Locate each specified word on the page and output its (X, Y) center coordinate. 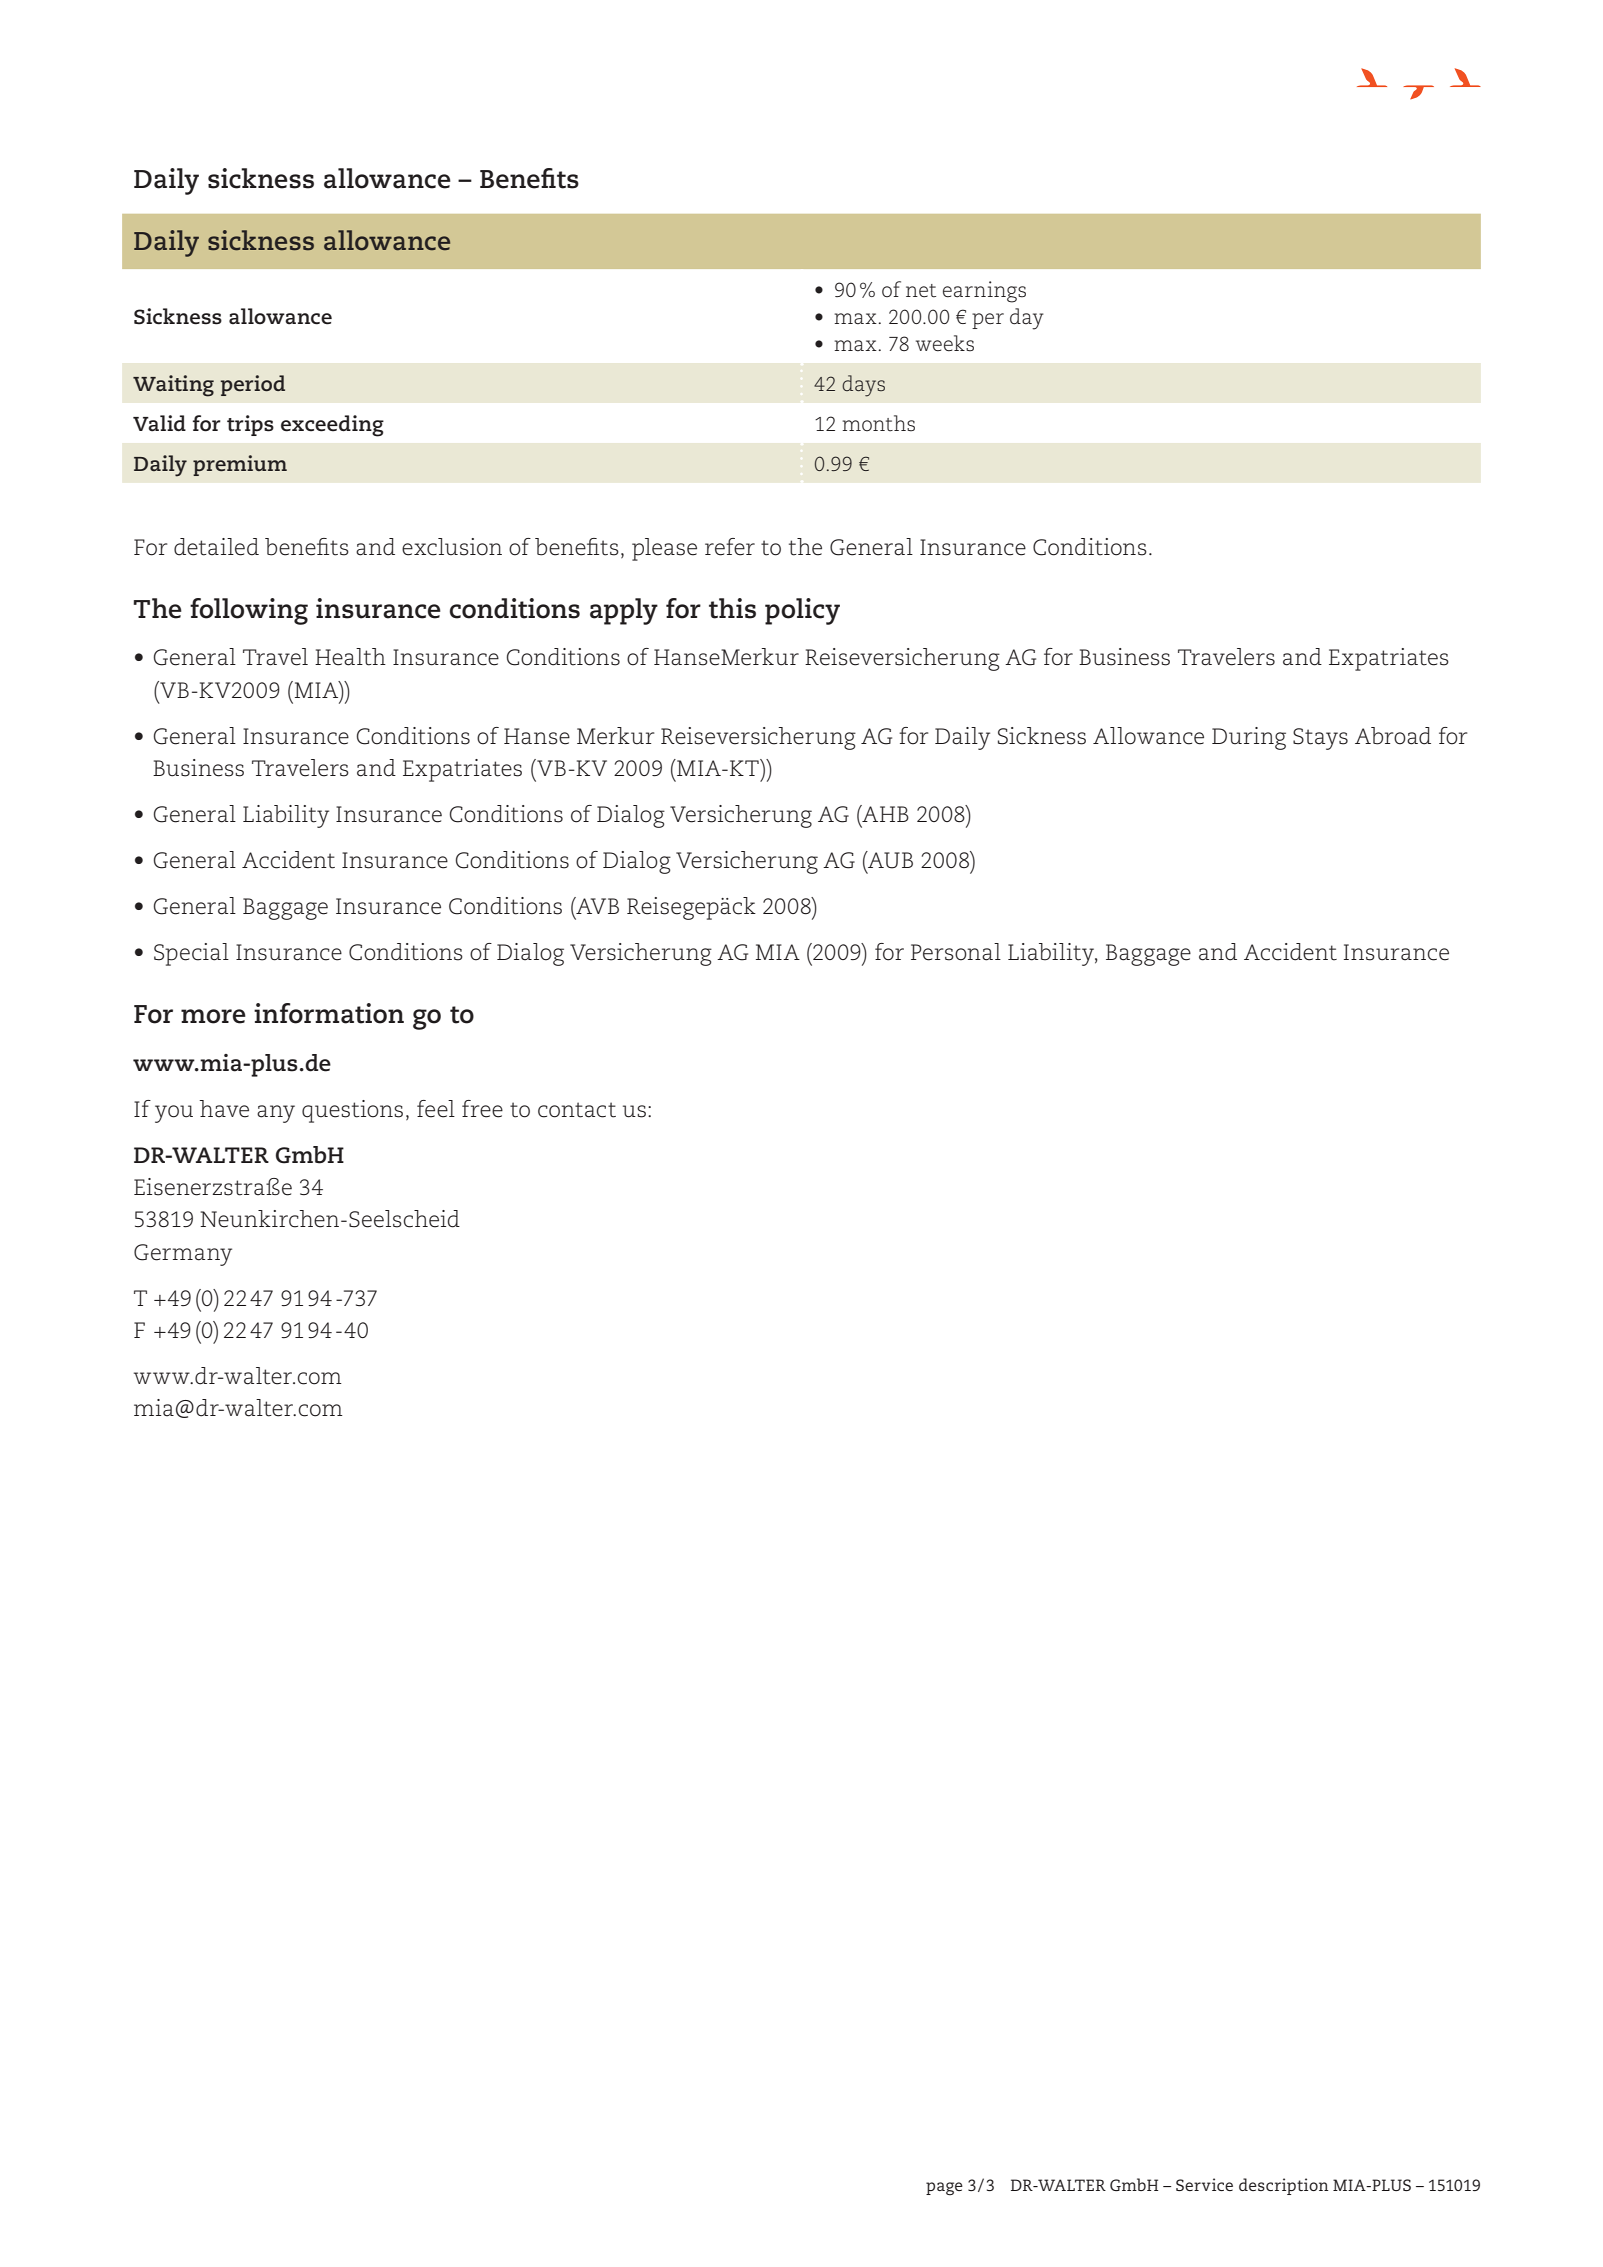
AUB (889, 860)
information (329, 1013)
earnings (984, 292)
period (252, 385)
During (1249, 738)
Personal (956, 952)
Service (1204, 2184)
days (863, 386)
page (944, 2189)
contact (577, 1110)
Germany (183, 1255)
